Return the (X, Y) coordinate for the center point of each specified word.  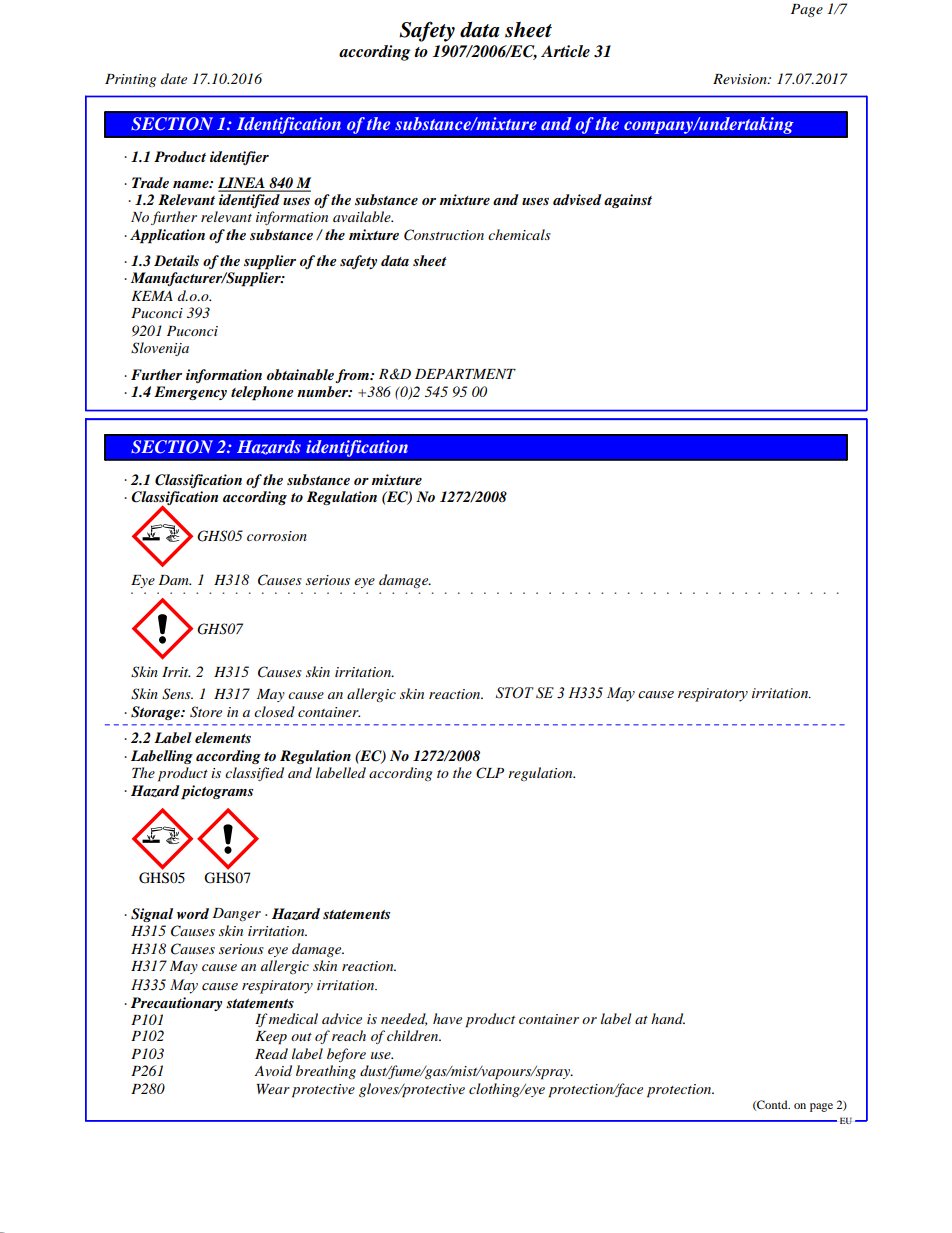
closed (274, 711)
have (447, 1018)
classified (254, 774)
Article (565, 51)
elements (223, 737)
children (414, 1035)
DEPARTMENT (465, 374)
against (628, 201)
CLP (490, 773)
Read (271, 1053)
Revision (741, 79)
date (174, 78)
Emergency (190, 393)
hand (668, 1018)
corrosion (277, 536)
